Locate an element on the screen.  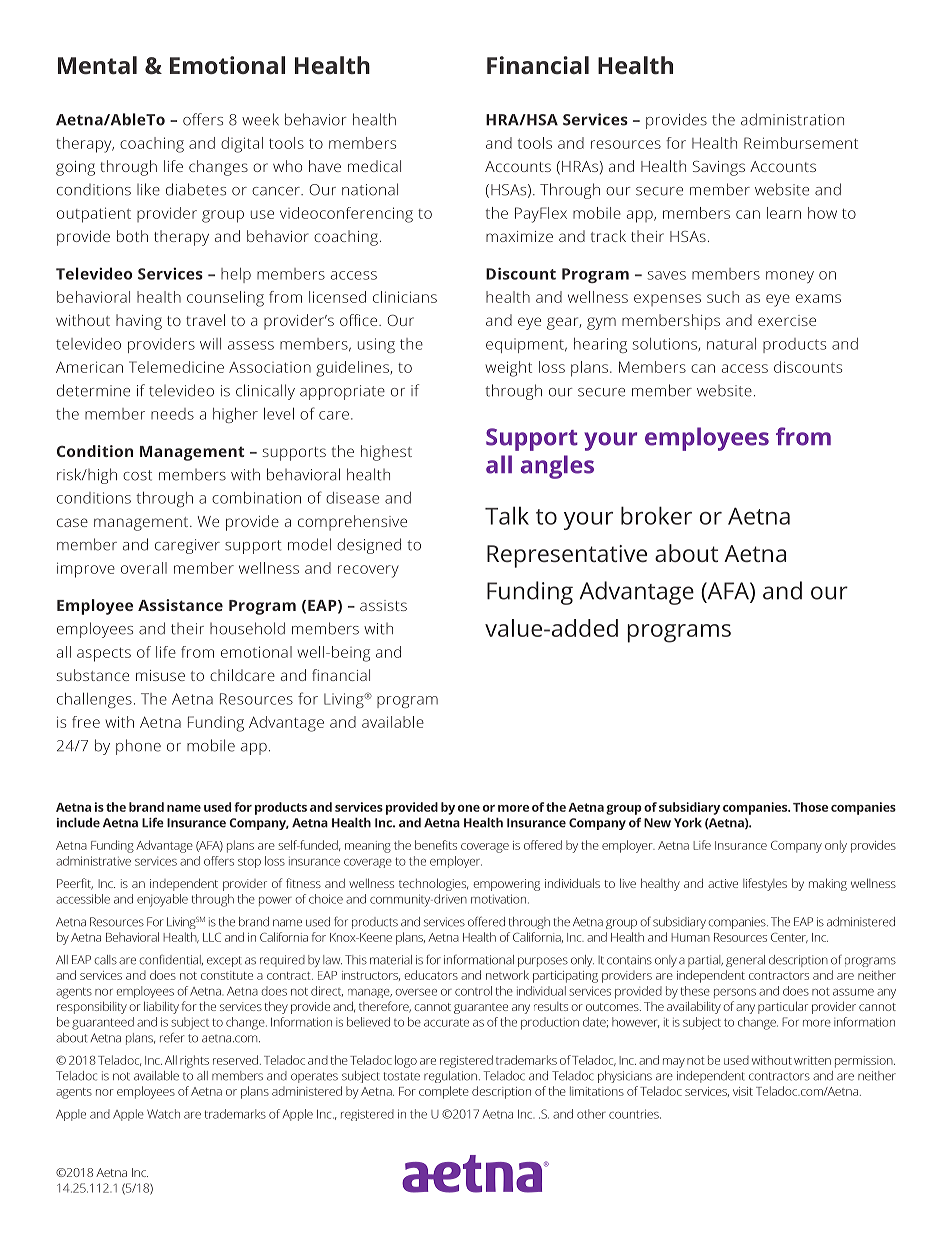
cost is located at coordinates (137, 475).
